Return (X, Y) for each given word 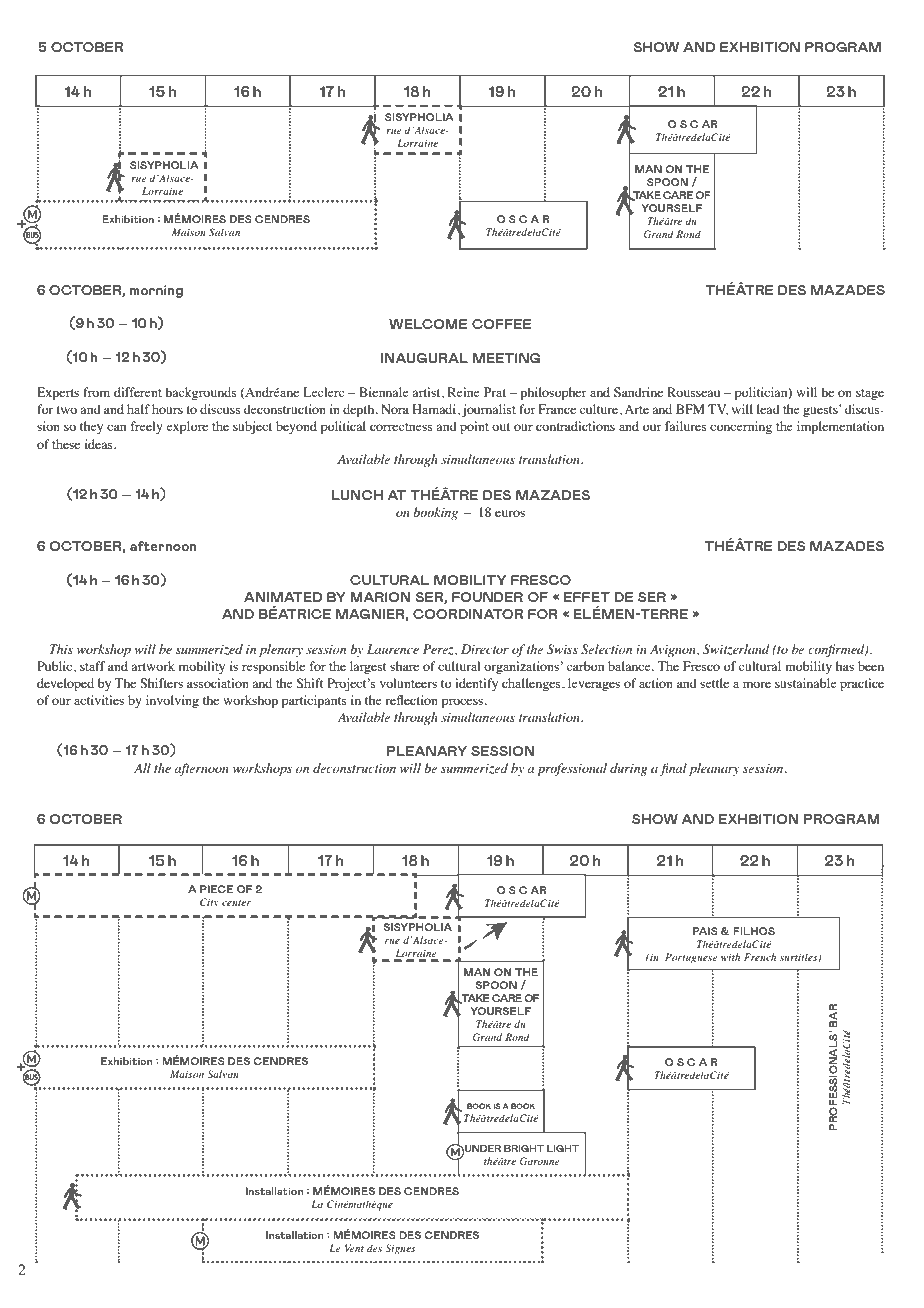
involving (172, 701)
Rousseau (693, 392)
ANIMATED (283, 597)
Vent (354, 1248)
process (464, 703)
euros (510, 513)
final (673, 769)
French (760, 957)
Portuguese (691, 958)
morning (156, 291)
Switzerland (736, 649)
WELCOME (428, 324)
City (209, 903)
